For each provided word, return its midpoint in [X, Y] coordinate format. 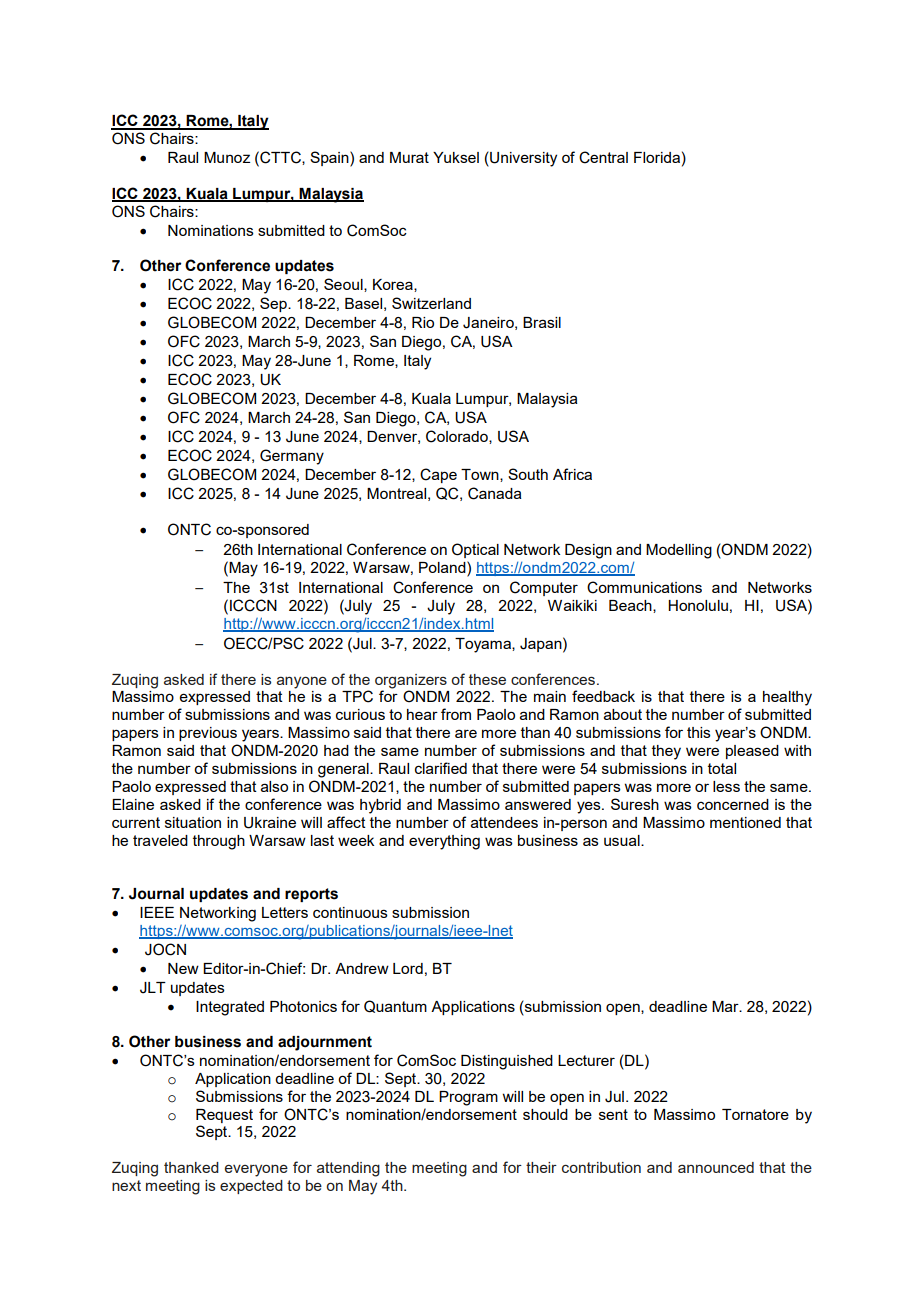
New [183, 968]
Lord [408, 968]
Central [603, 157]
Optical [475, 550]
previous [208, 734]
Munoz [227, 157]
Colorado [458, 437]
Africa [572, 474]
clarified [441, 768]
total [722, 768]
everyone [256, 1170]
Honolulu [698, 605]
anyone [302, 682]
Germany [292, 457]
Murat [409, 157]
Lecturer [586, 1060]
